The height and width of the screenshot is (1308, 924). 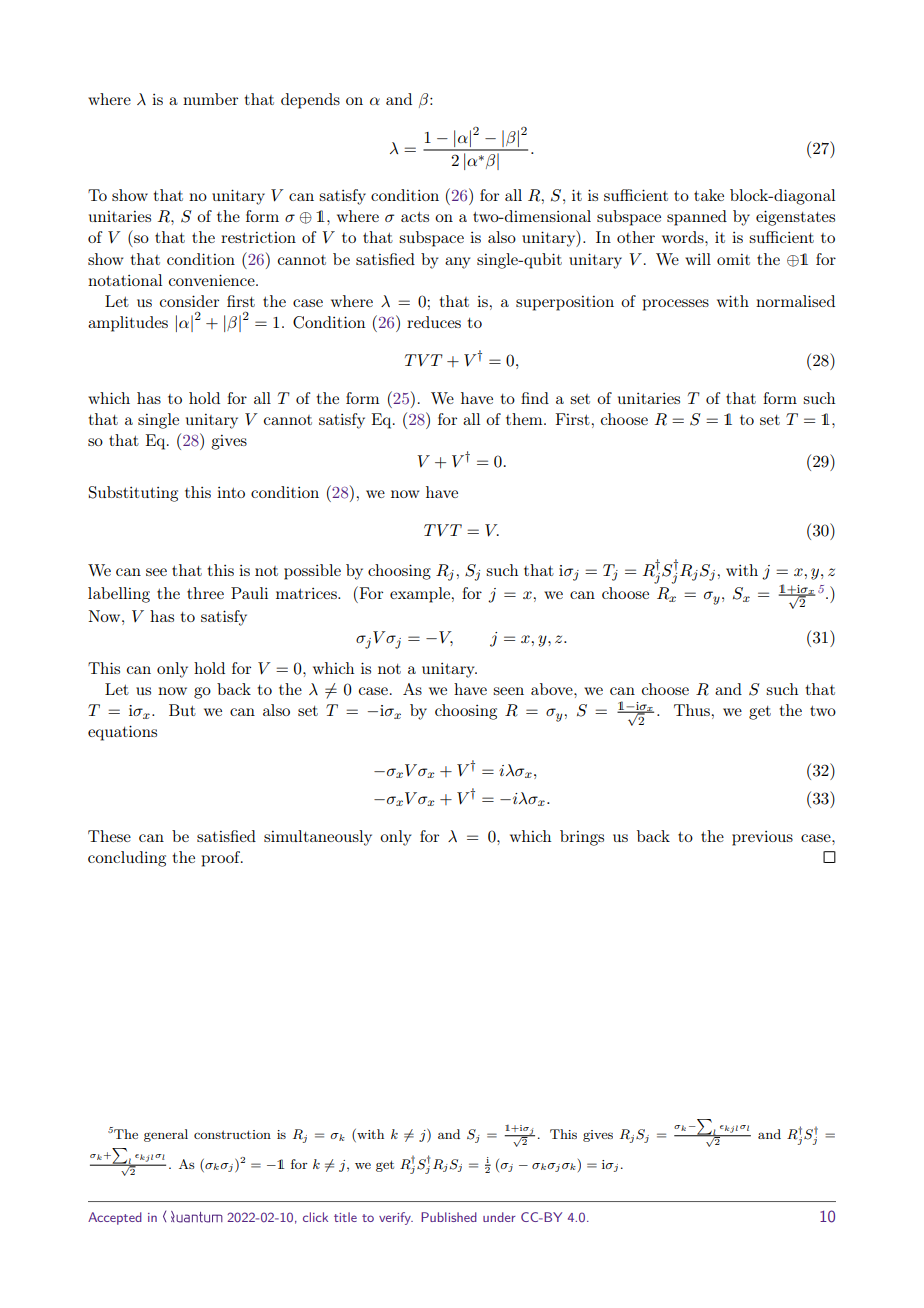 I want to click on previous, so click(x=762, y=838).
